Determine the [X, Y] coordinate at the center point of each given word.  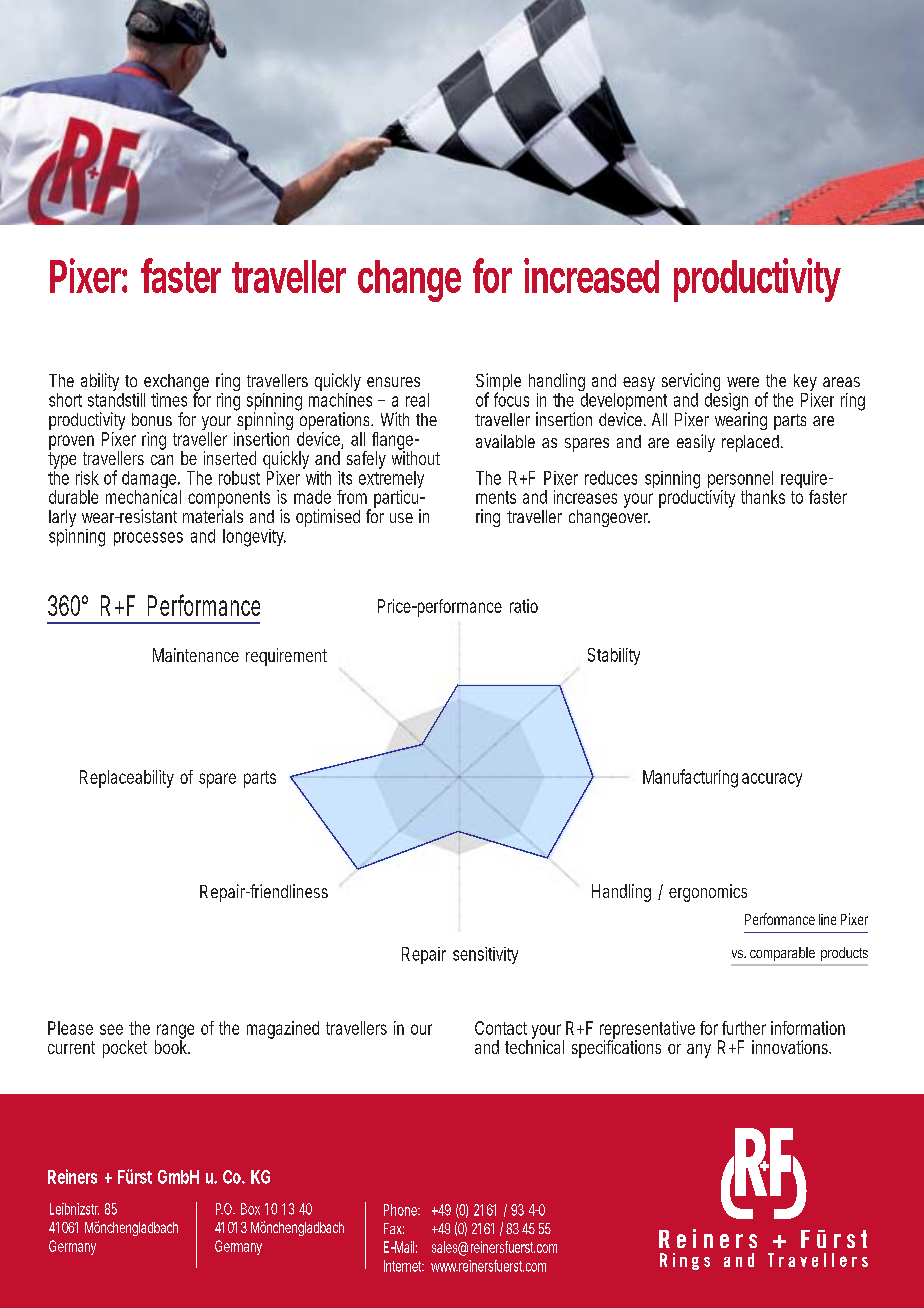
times [169, 400]
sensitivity [485, 955]
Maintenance [196, 655]
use [401, 518]
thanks [763, 497]
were [743, 382]
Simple [498, 383]
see [111, 1029]
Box [250, 1209]
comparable [782, 954]
